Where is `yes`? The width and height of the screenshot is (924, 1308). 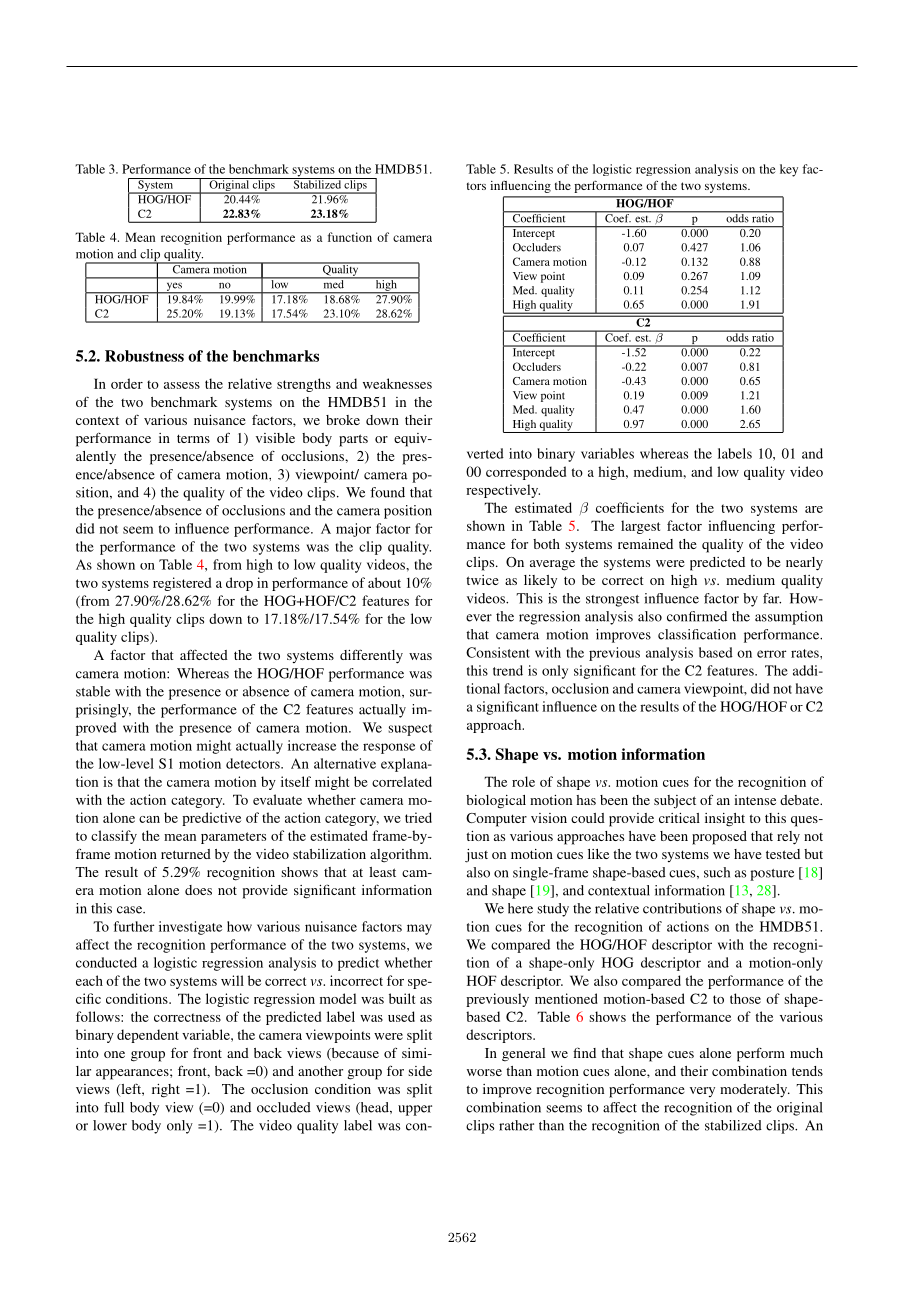 yes is located at coordinates (174, 288).
